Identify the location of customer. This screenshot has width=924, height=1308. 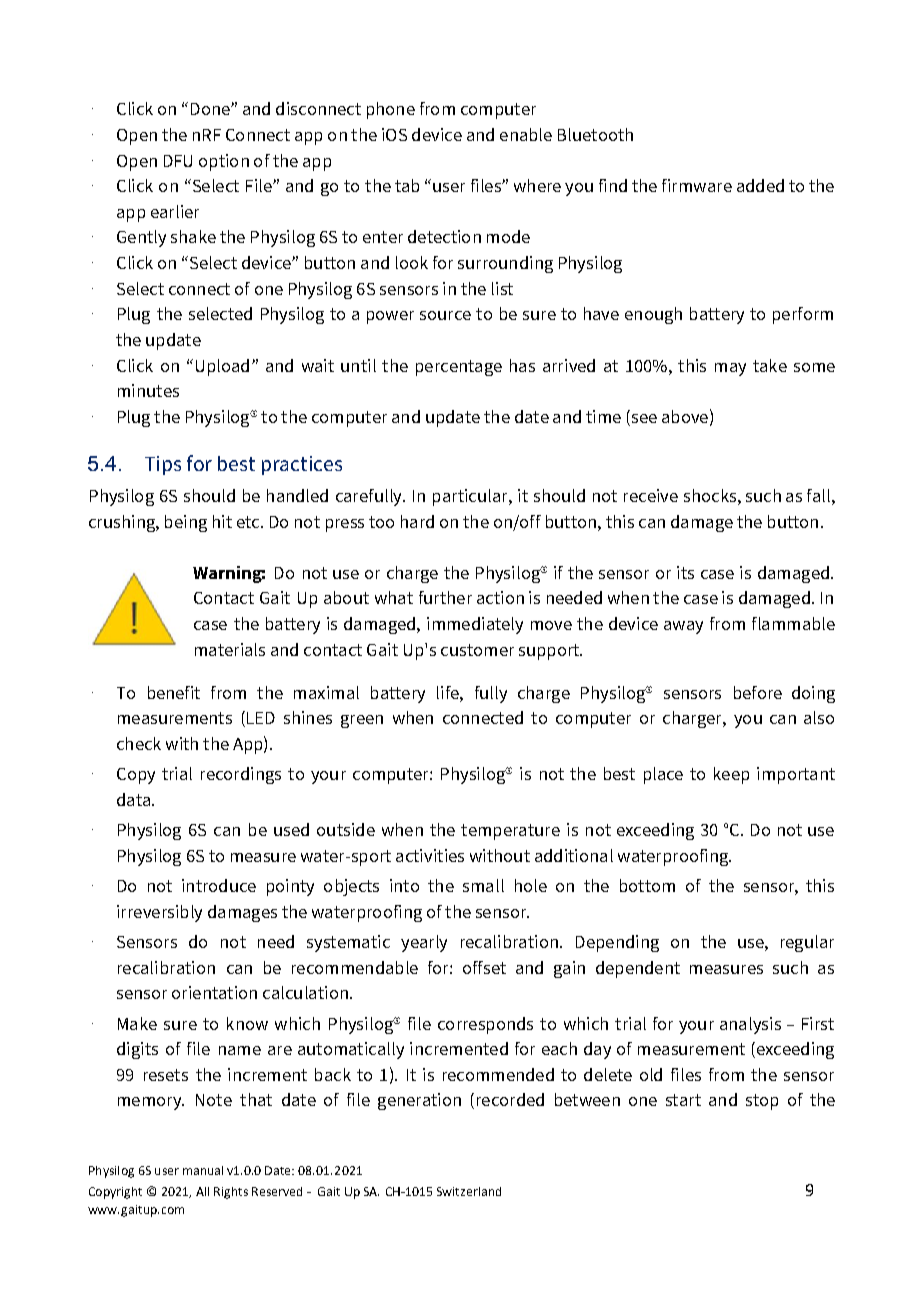
(477, 650).
